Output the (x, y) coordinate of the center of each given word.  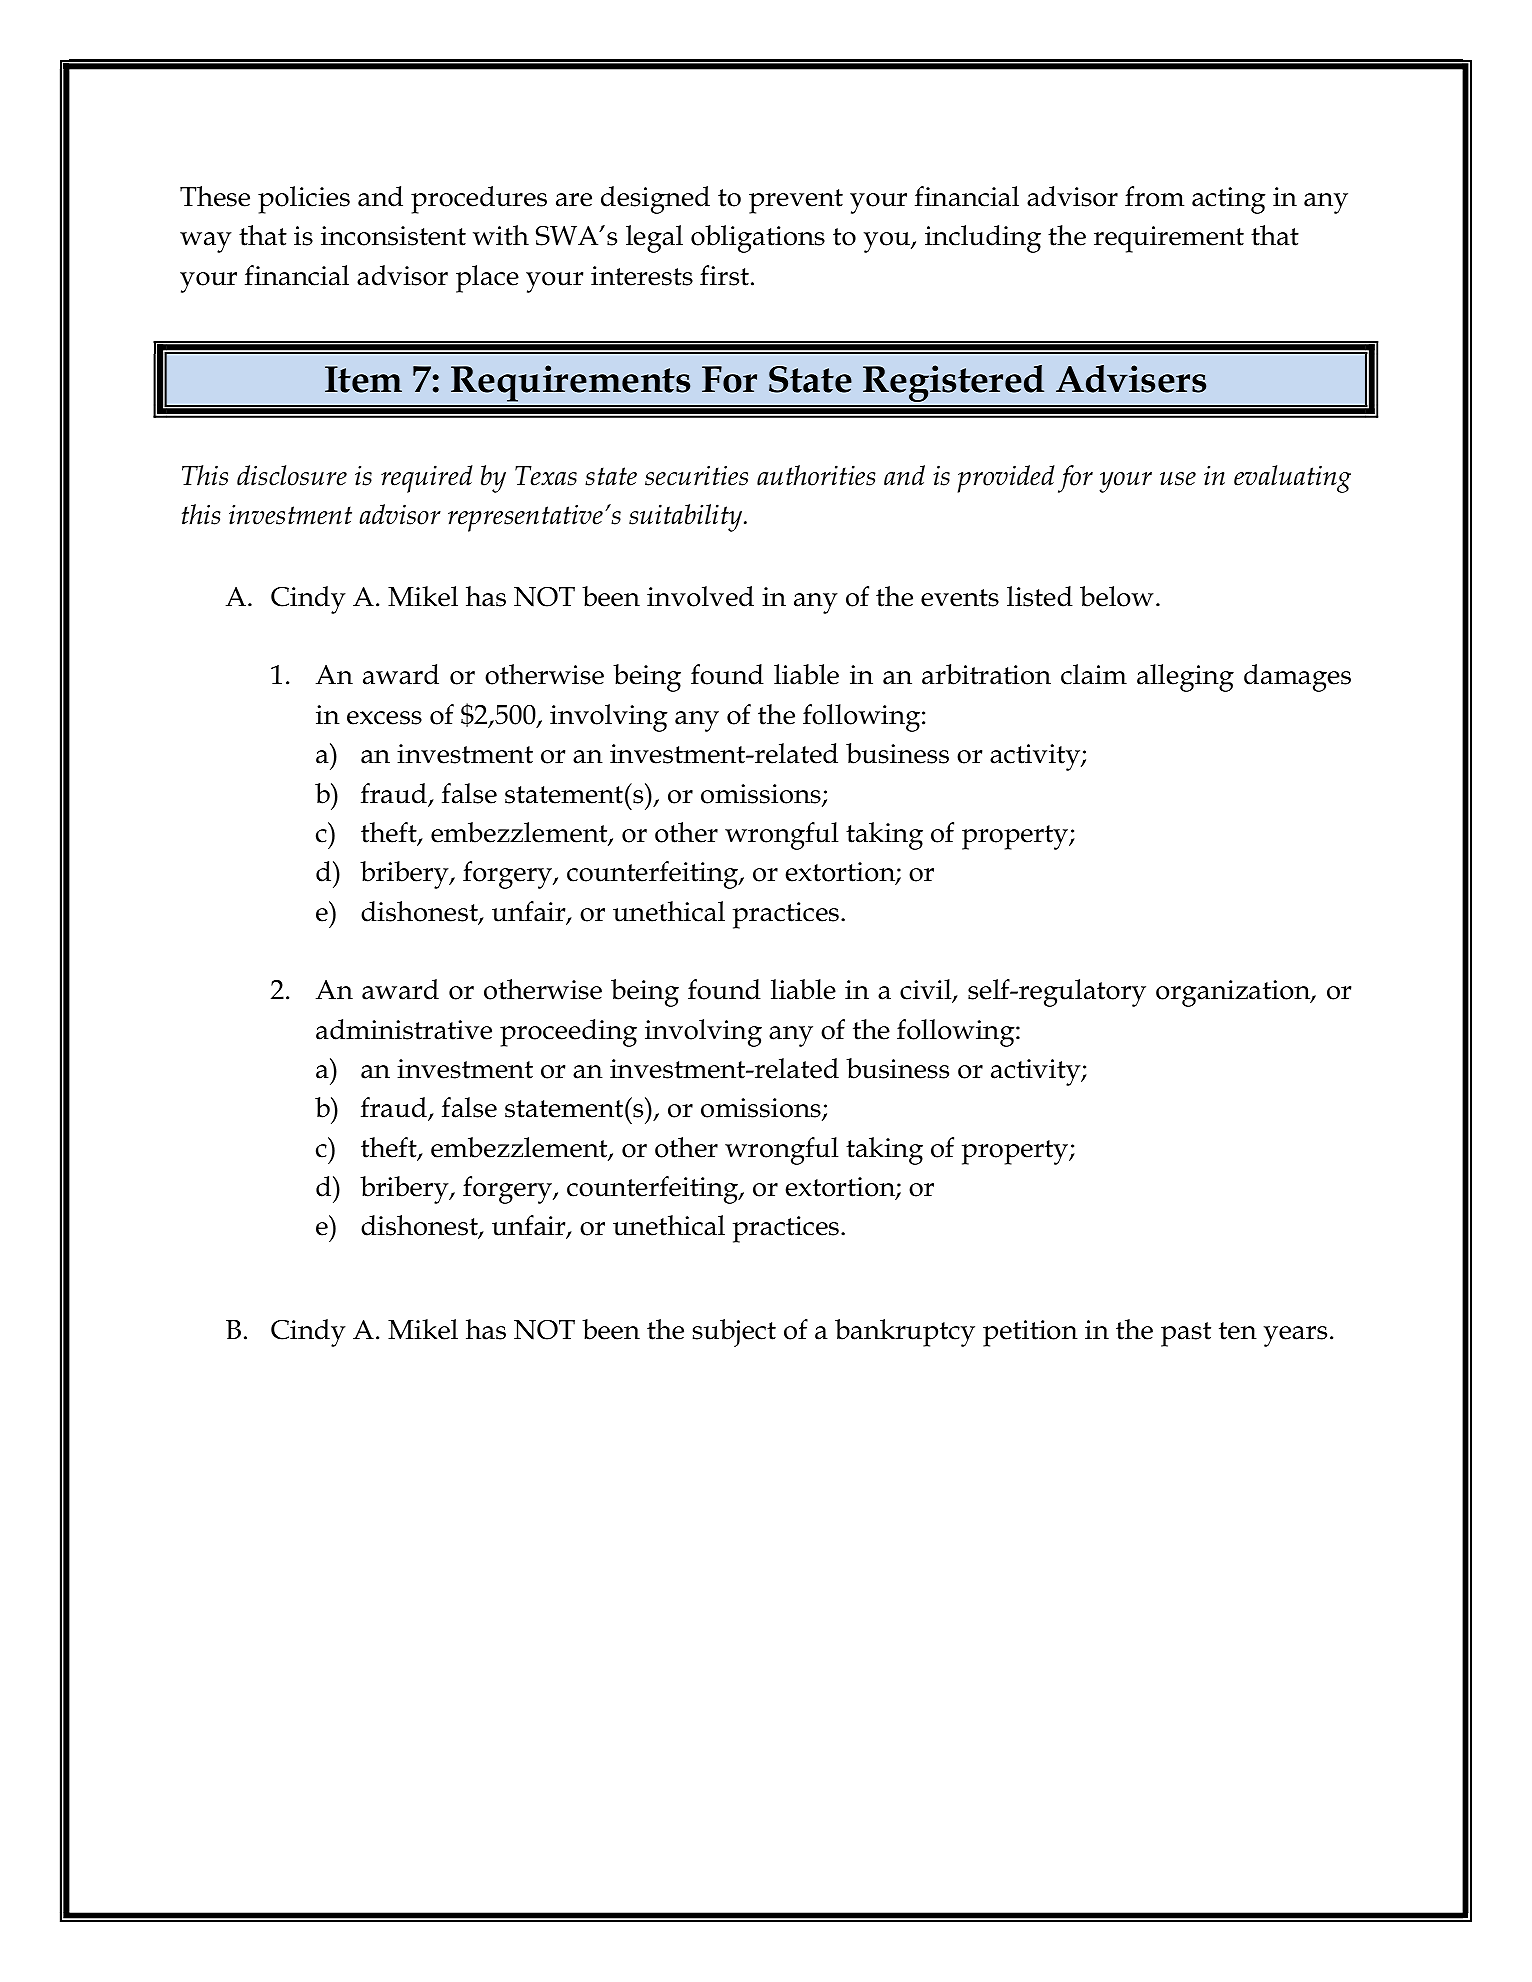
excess (384, 718)
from (1154, 196)
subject (734, 1333)
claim (1094, 674)
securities (696, 476)
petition (1030, 1333)
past (1186, 1334)
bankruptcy (905, 1333)
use (1178, 479)
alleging (1185, 678)
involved (700, 596)
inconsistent (393, 236)
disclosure (292, 475)
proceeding (568, 1033)
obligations (758, 239)
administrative (404, 1029)
